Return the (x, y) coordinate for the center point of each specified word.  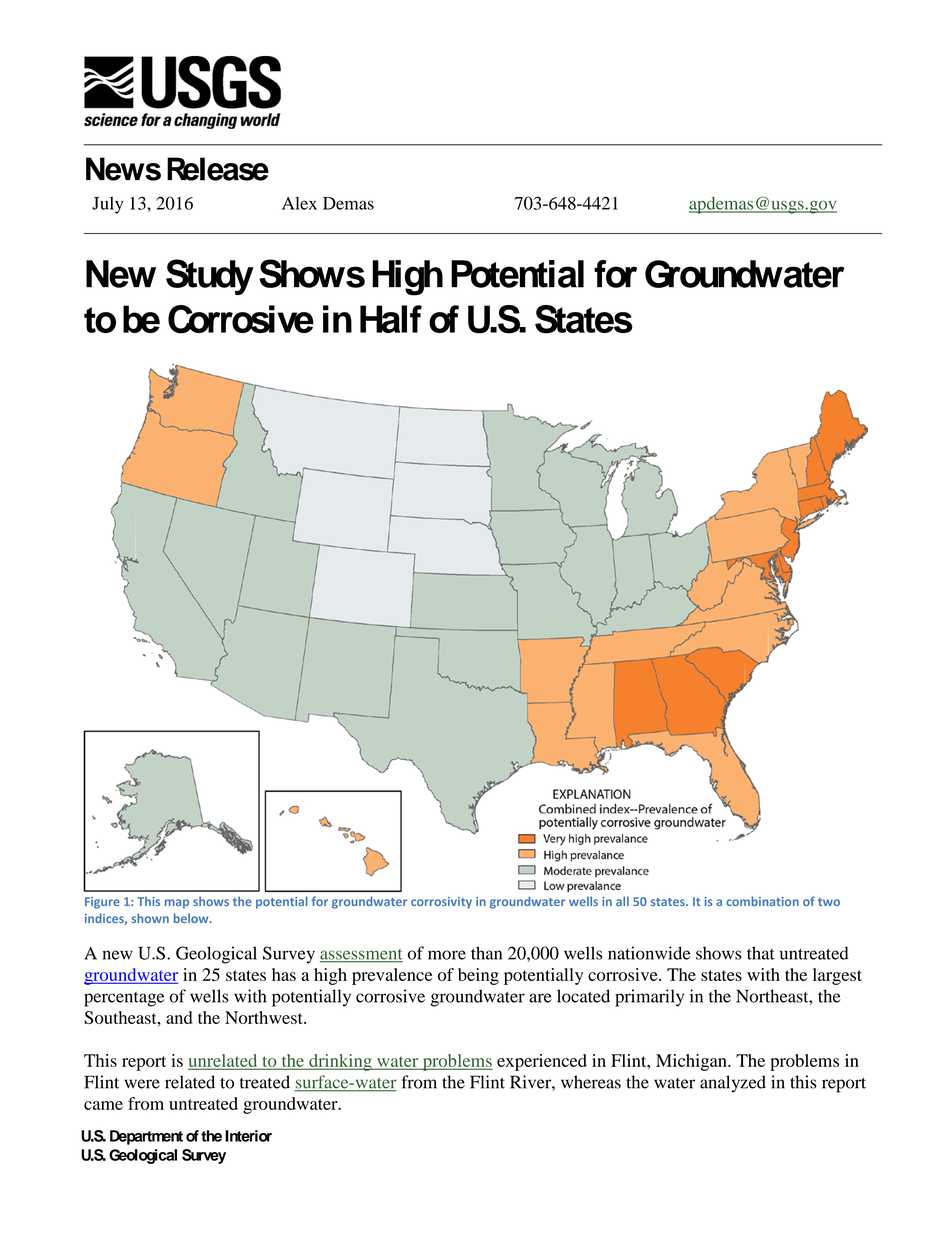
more (447, 955)
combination (762, 901)
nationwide (649, 953)
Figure (102, 903)
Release (218, 169)
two (829, 902)
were (142, 1084)
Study (210, 277)
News (123, 169)
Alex (299, 203)
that (761, 953)
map (177, 904)
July (107, 205)
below (192, 918)
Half (391, 319)
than (486, 953)
